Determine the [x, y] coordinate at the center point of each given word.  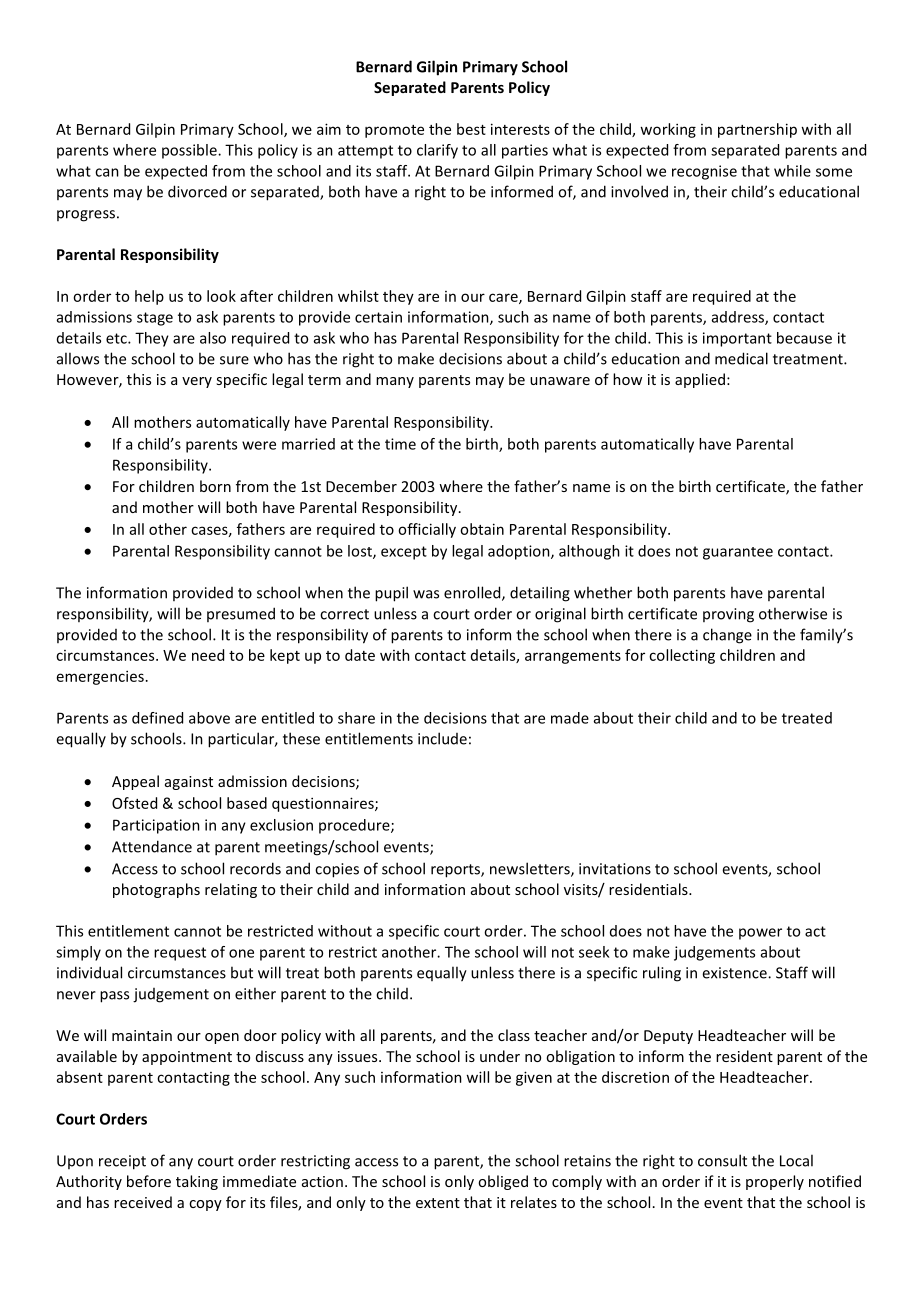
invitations [615, 869]
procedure [355, 826]
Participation [156, 826]
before [149, 1181]
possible [190, 151]
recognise [704, 172]
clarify [437, 151]
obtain [482, 529]
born [215, 486]
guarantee [738, 553]
